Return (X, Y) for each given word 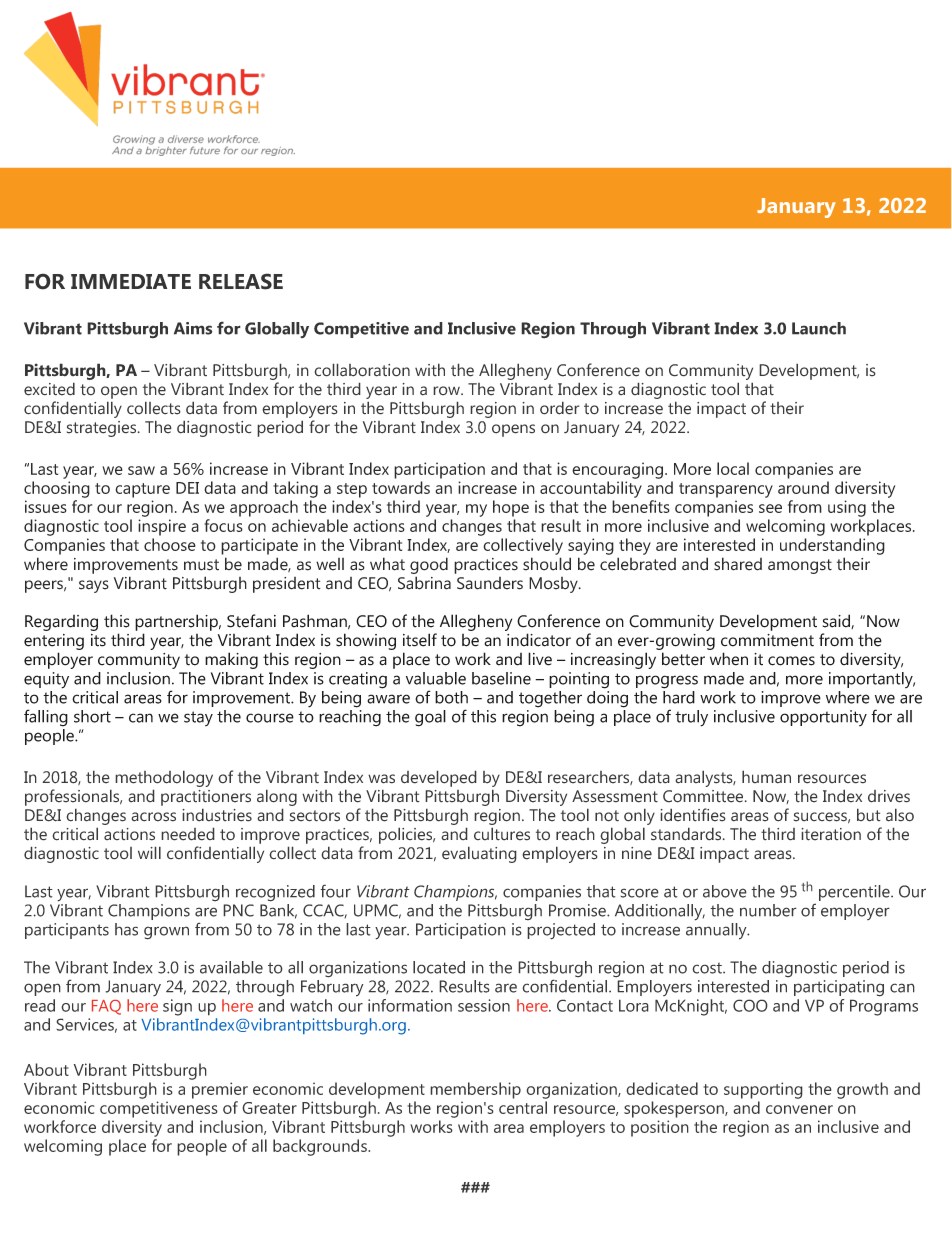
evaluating (479, 854)
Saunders (490, 583)
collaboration (362, 370)
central (523, 1107)
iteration (831, 834)
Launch (819, 328)
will (149, 852)
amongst (800, 566)
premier (220, 1090)
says (94, 586)
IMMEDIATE (131, 281)
